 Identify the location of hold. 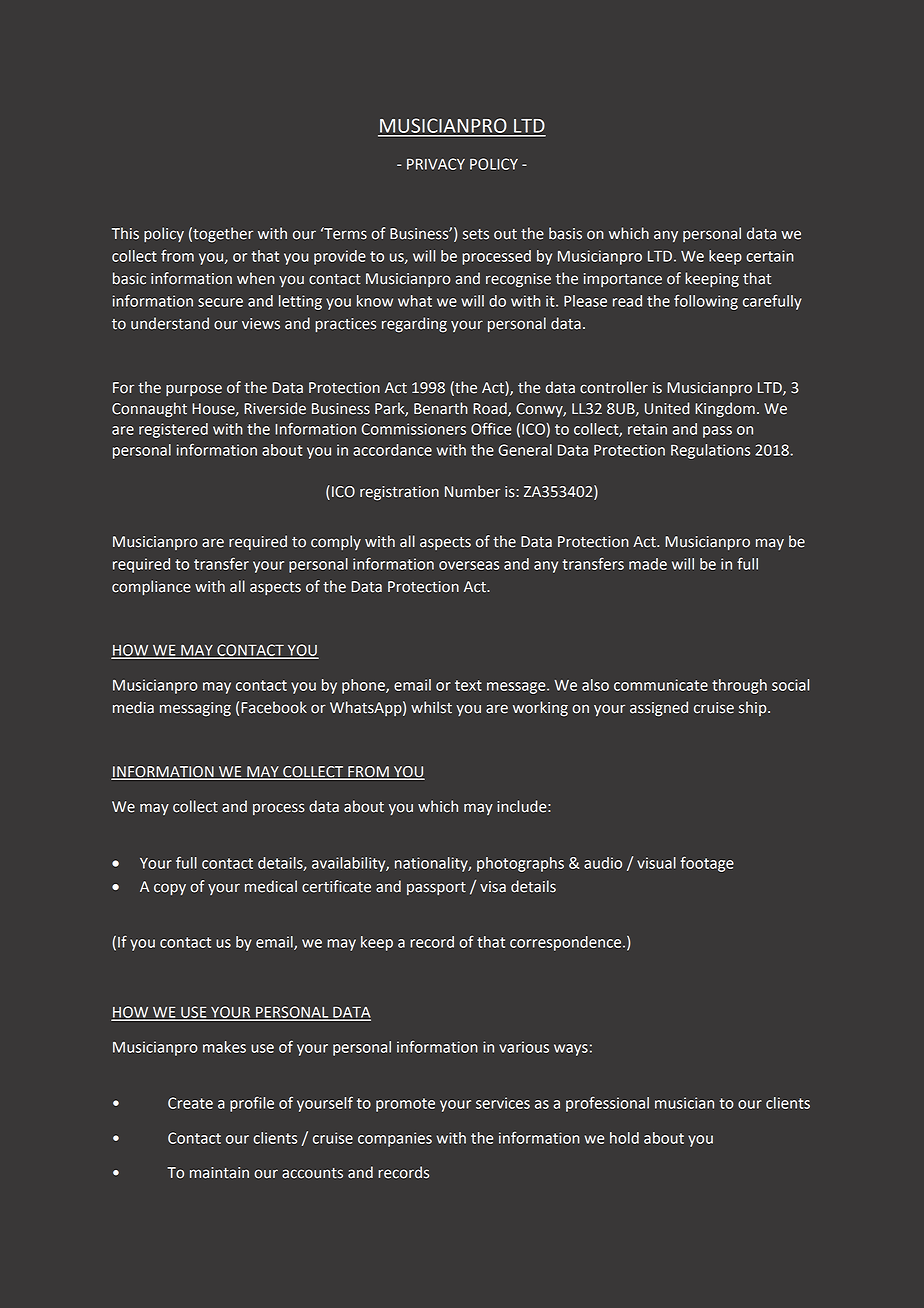
(624, 1138).
